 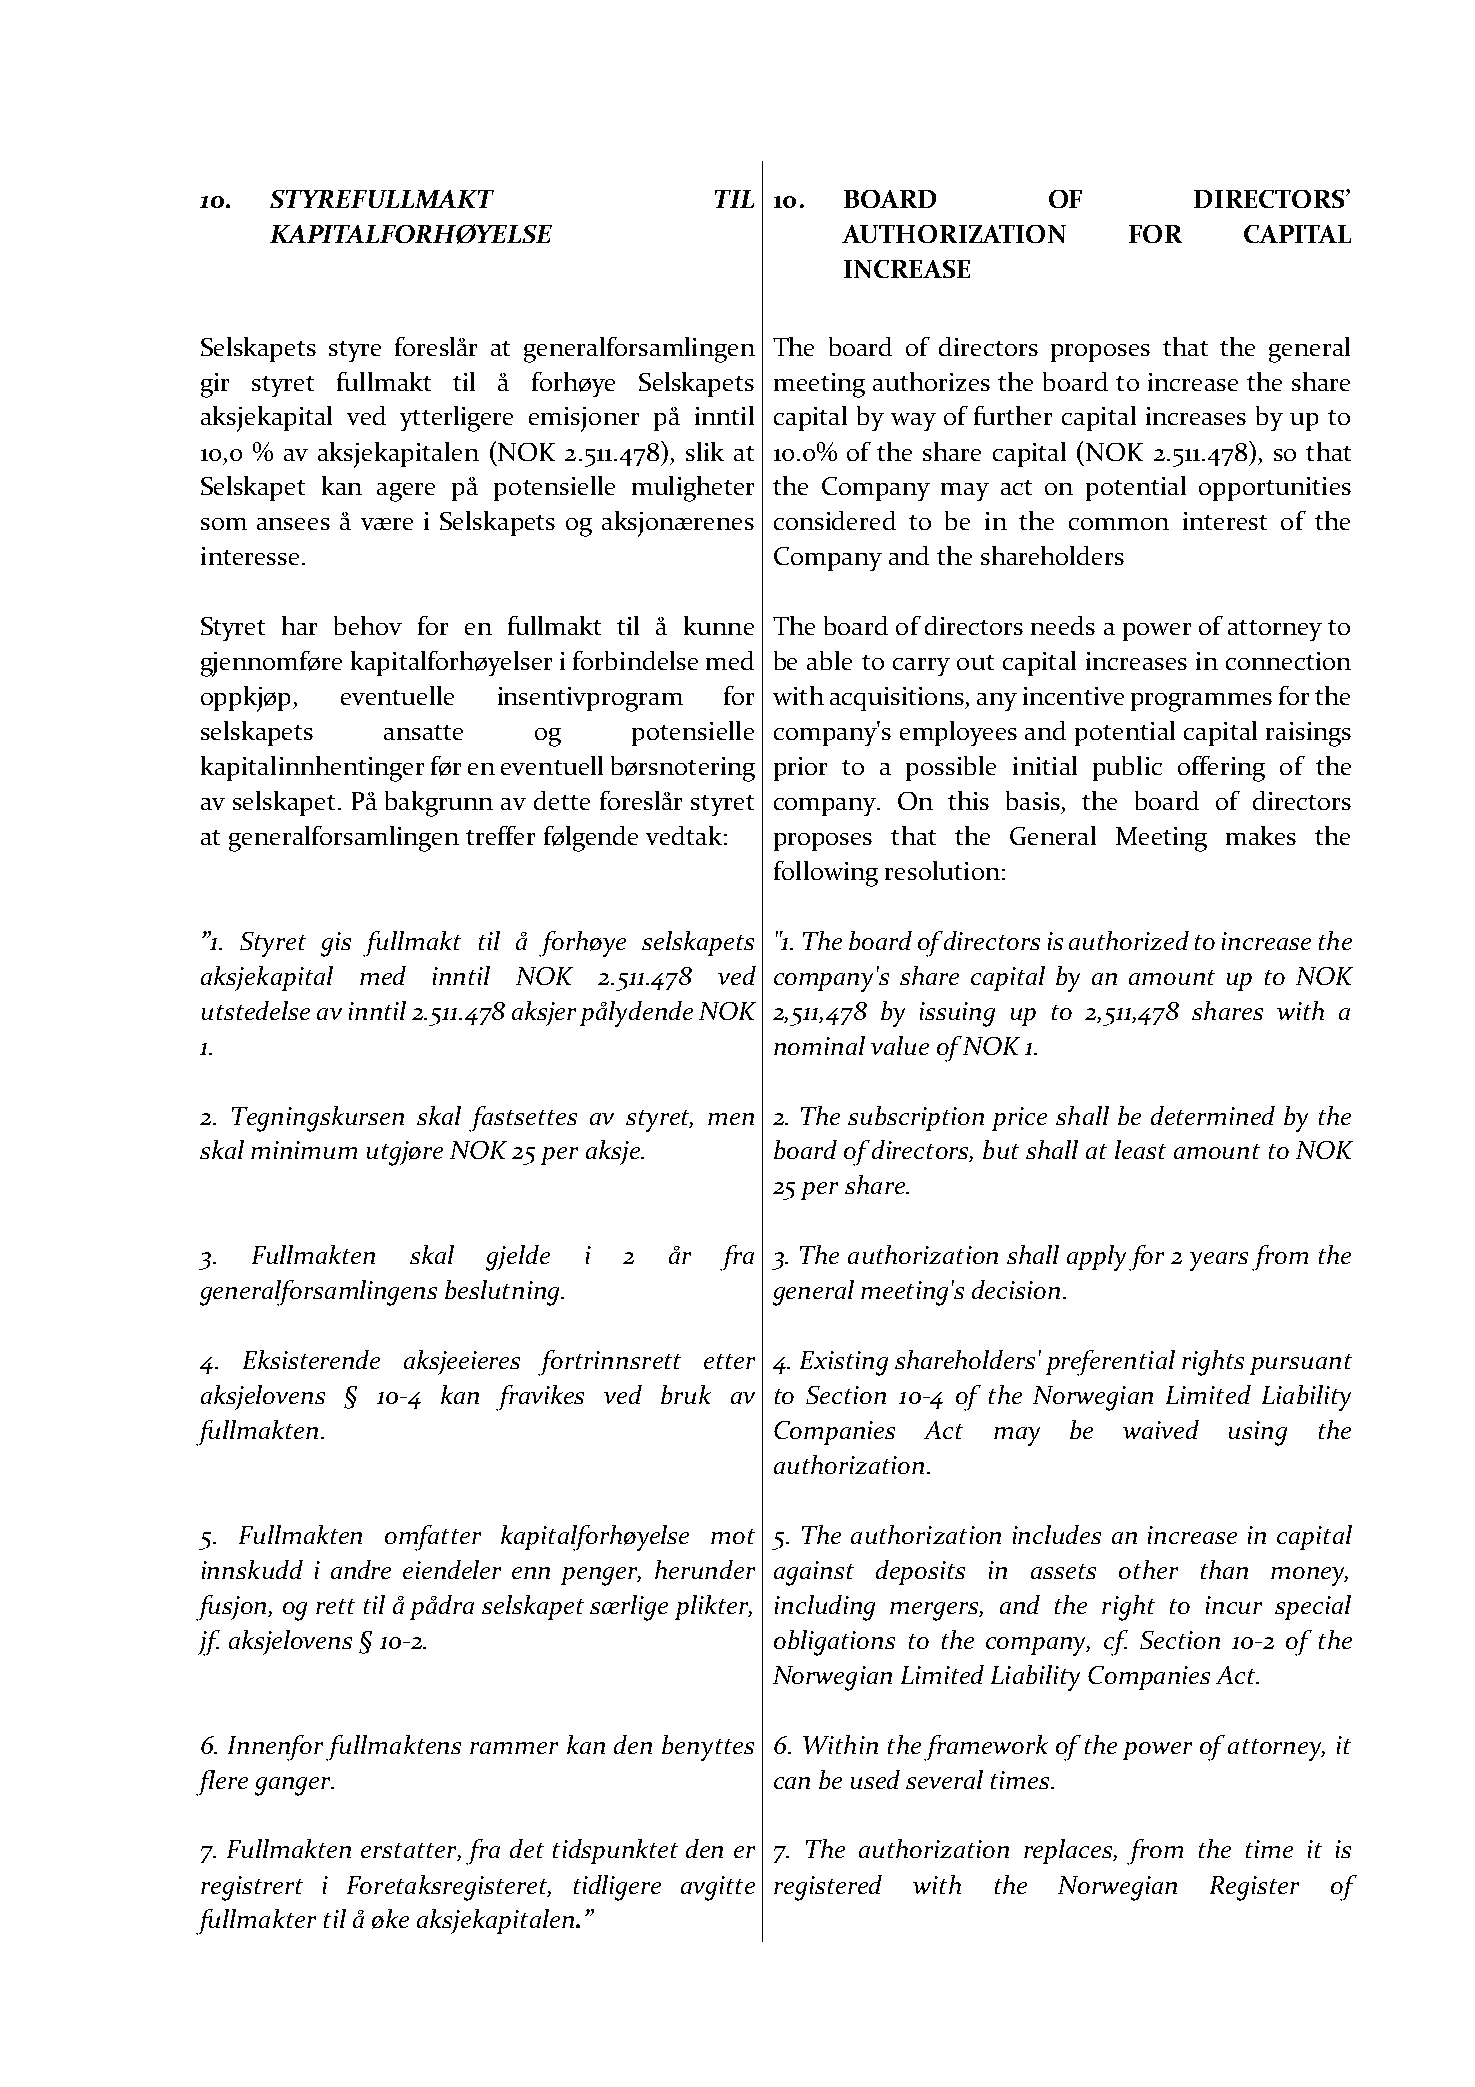 I want to click on way, so click(x=913, y=422).
